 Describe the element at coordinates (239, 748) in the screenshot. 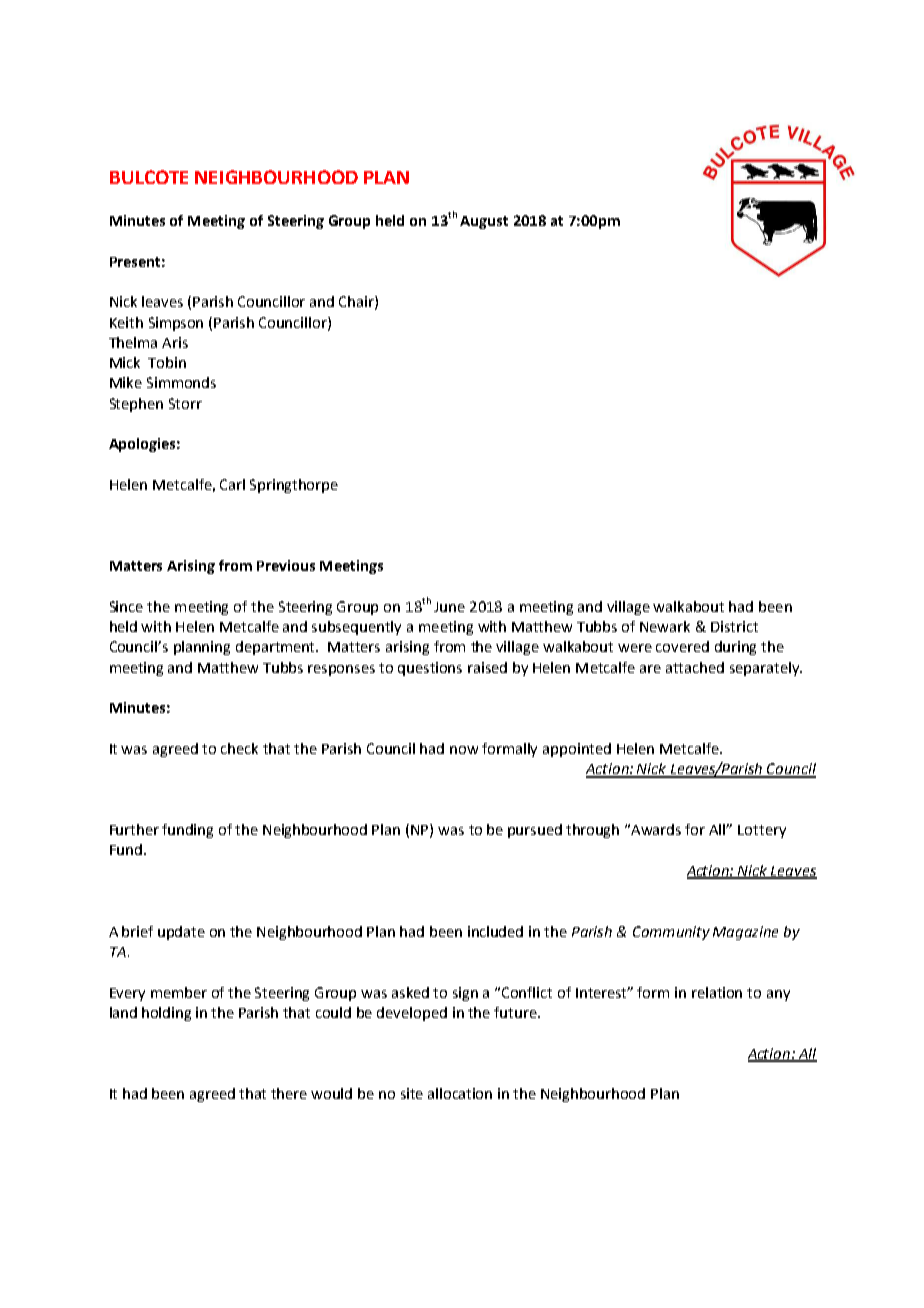

I see `check` at that location.
